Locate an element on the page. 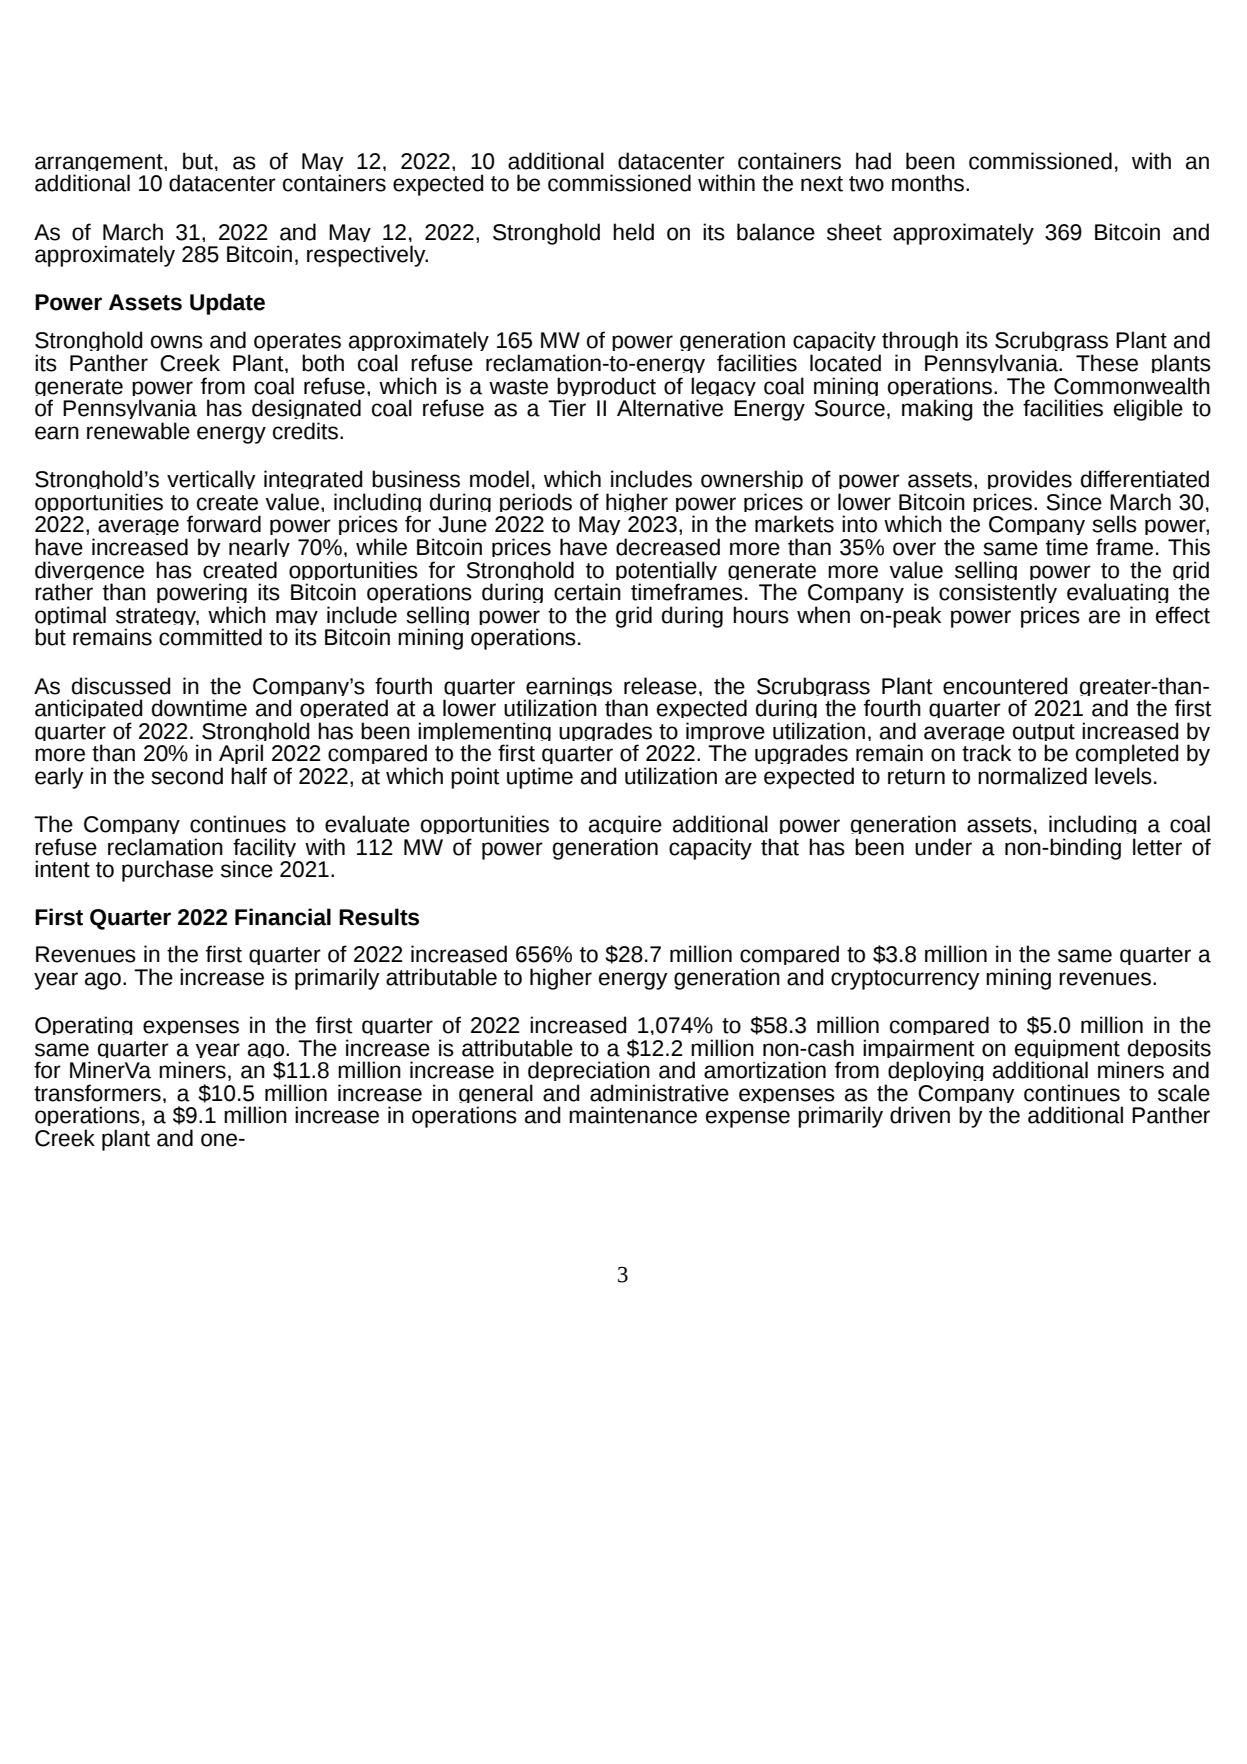 This page has width=1247, height=1764. administrative is located at coordinates (659, 1093).
